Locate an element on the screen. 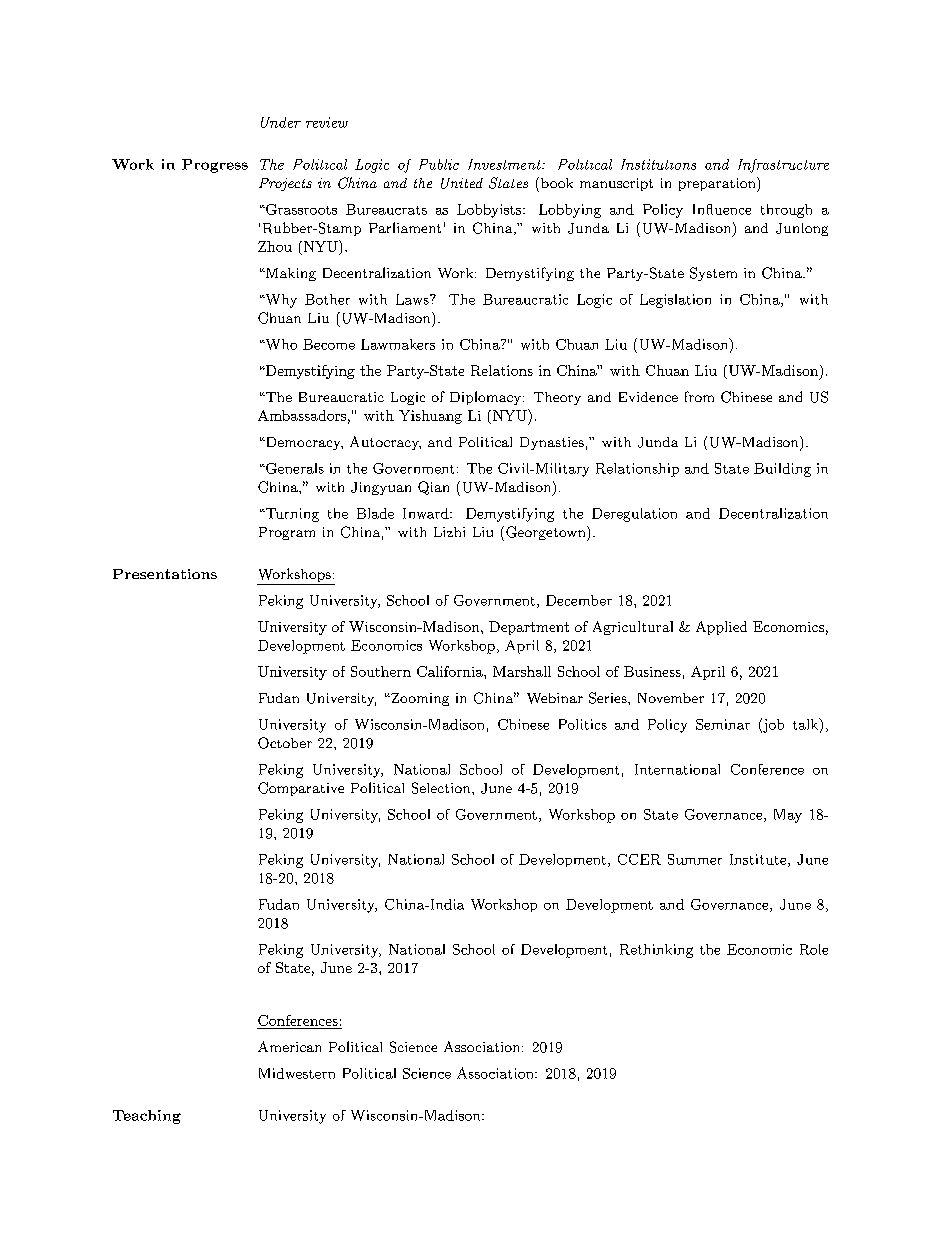 Image resolution: width=952 pixels, height=1233 pixels. preparation is located at coordinates (718, 184).
